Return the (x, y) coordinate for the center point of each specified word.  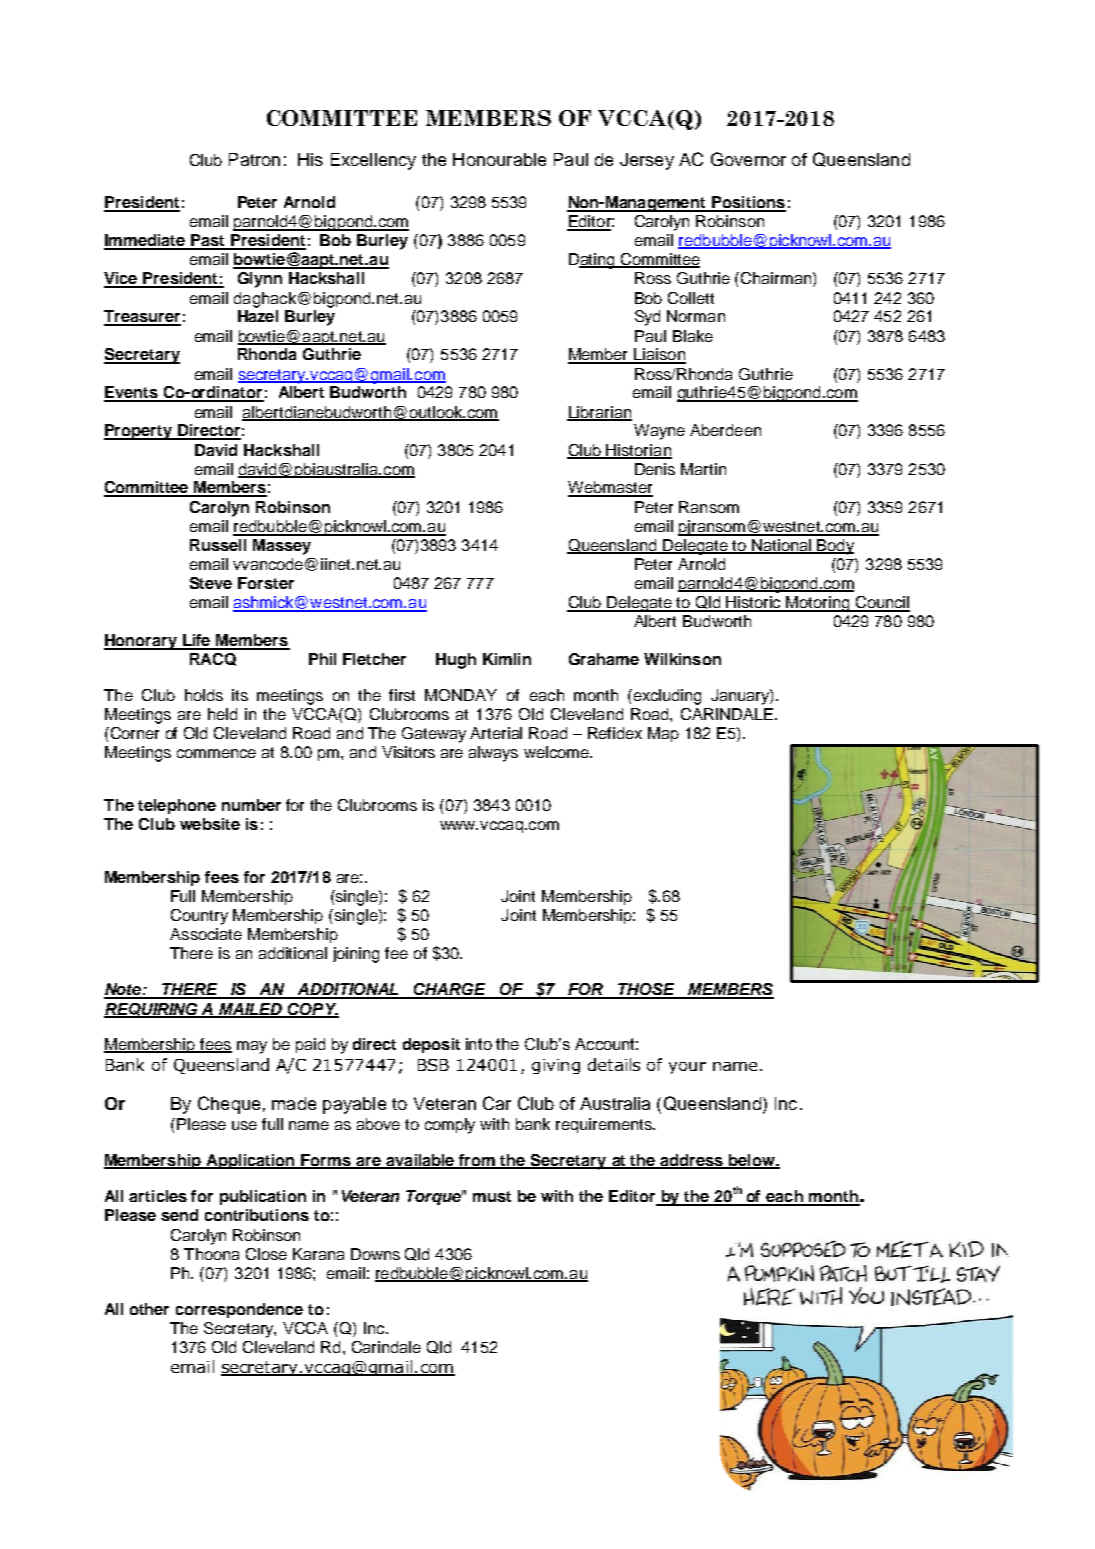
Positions (748, 203)
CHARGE (451, 990)
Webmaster (610, 488)
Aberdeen (725, 430)
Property (139, 432)
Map (663, 734)
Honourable (499, 159)
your (687, 1068)
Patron (254, 159)
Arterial (496, 733)
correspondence (239, 1310)
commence (216, 753)
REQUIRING (152, 1010)
